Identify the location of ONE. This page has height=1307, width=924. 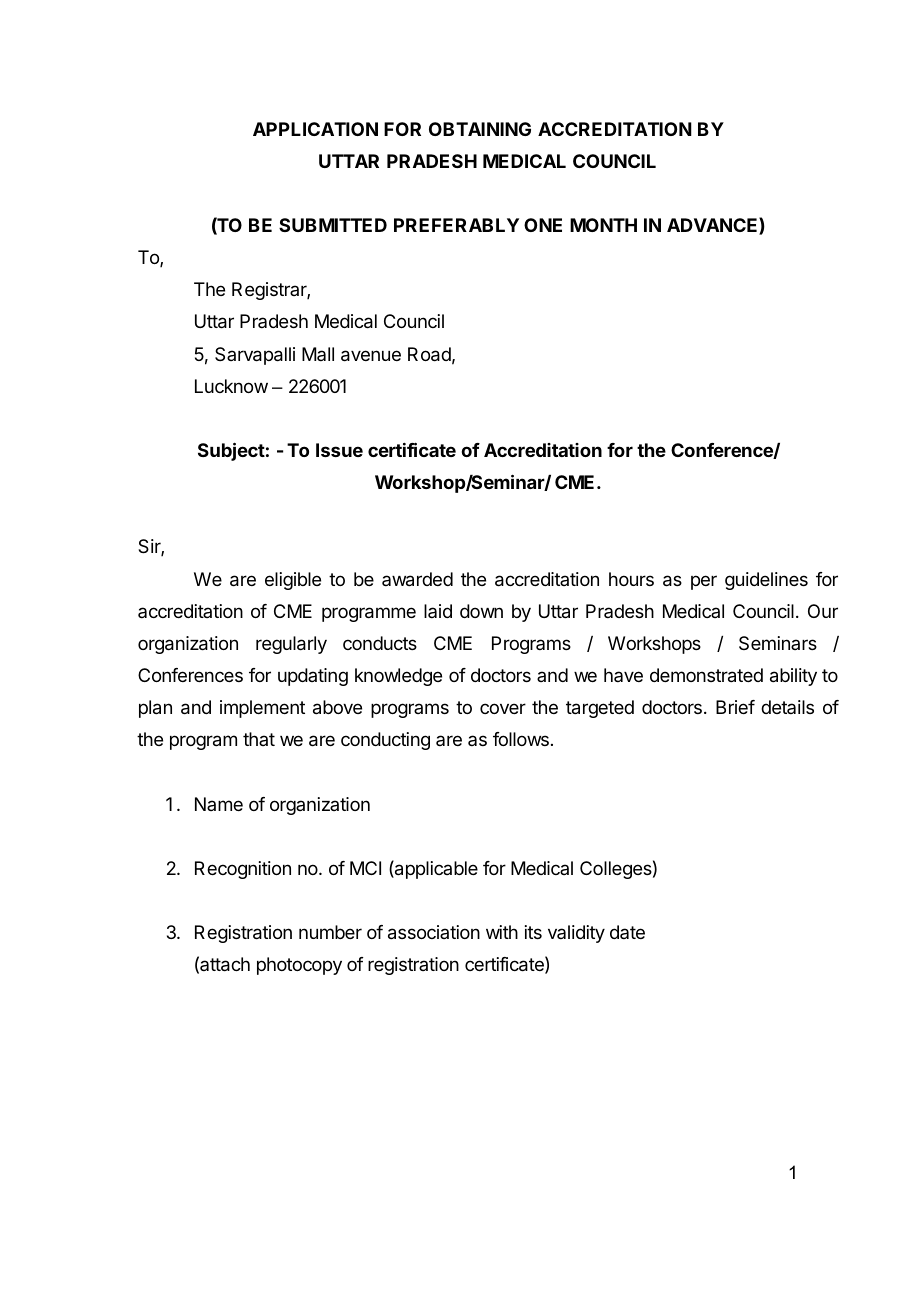
(543, 225).
